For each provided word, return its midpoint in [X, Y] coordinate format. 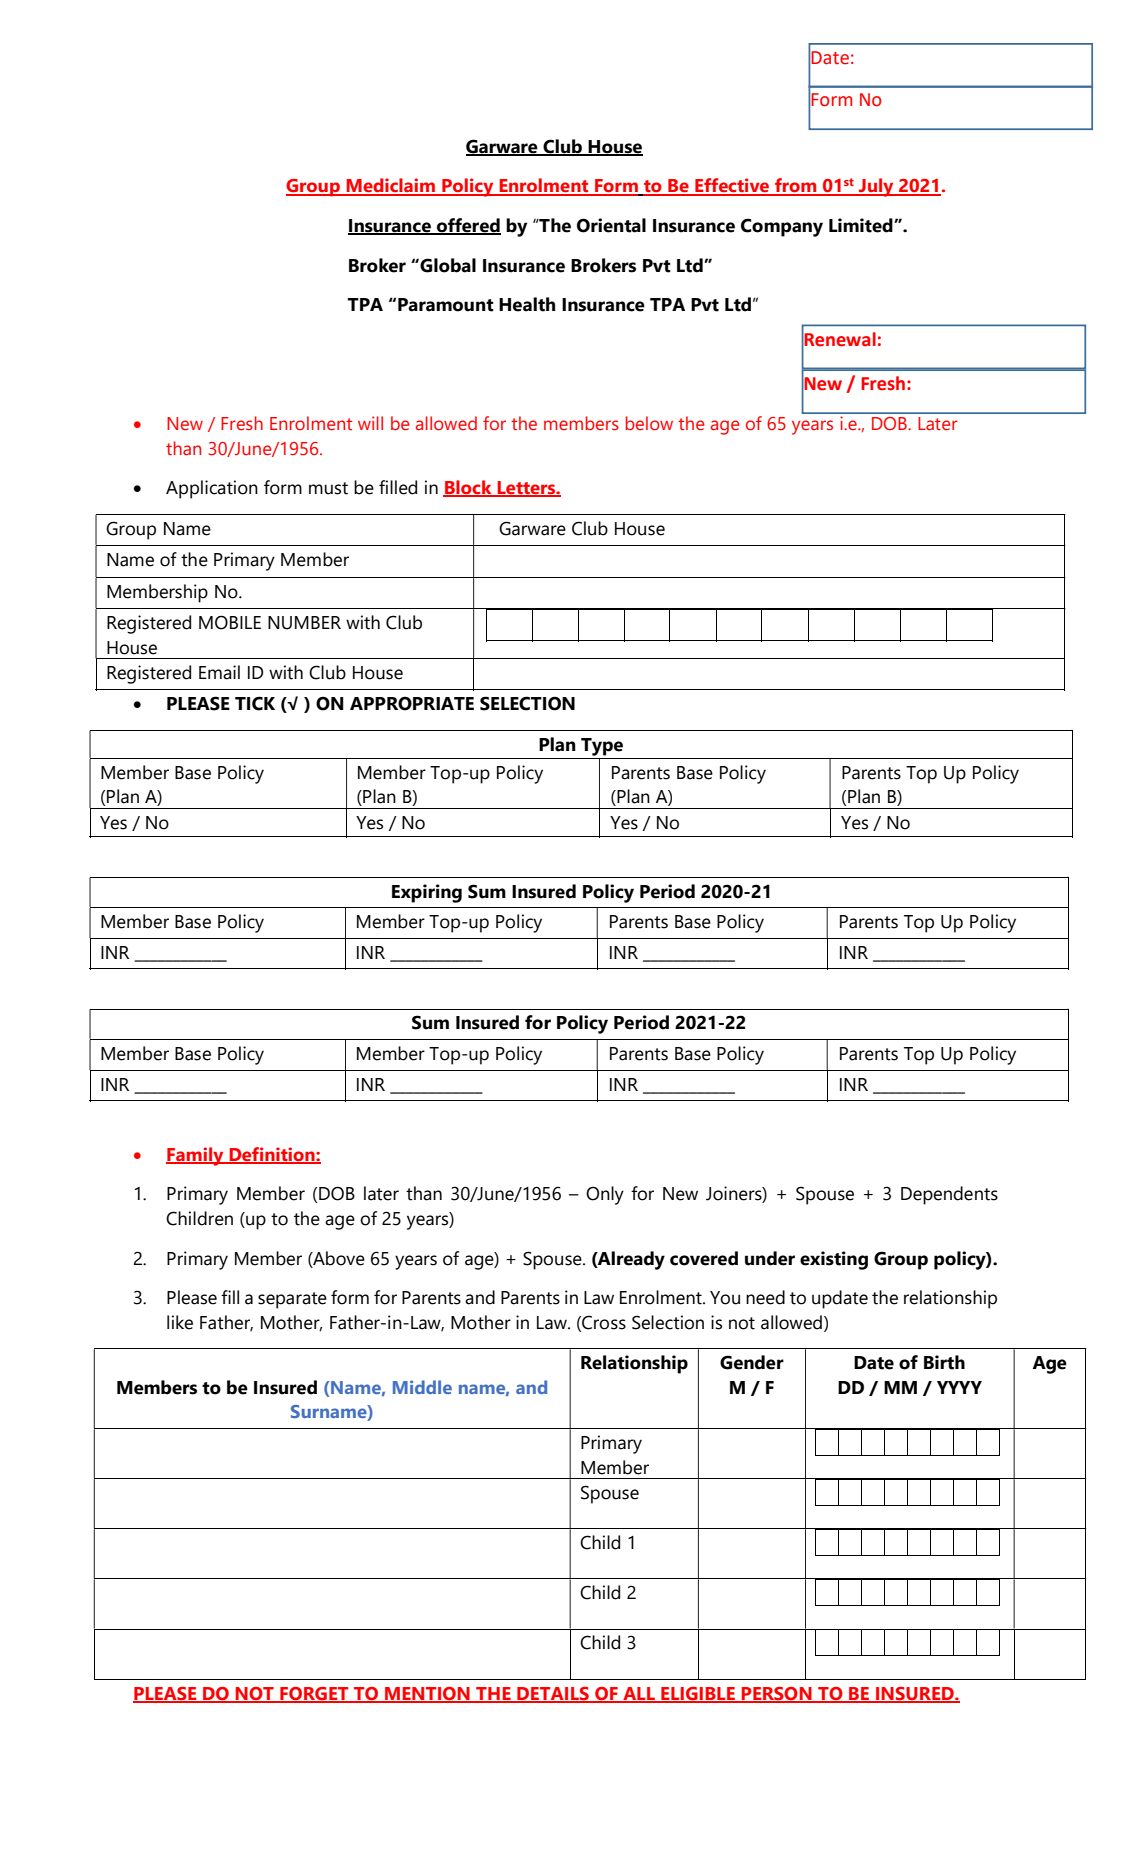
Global [448, 265]
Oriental [611, 225]
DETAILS [553, 1694]
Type [602, 747]
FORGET [314, 1694]
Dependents [949, 1195]
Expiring [427, 893]
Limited [862, 225]
